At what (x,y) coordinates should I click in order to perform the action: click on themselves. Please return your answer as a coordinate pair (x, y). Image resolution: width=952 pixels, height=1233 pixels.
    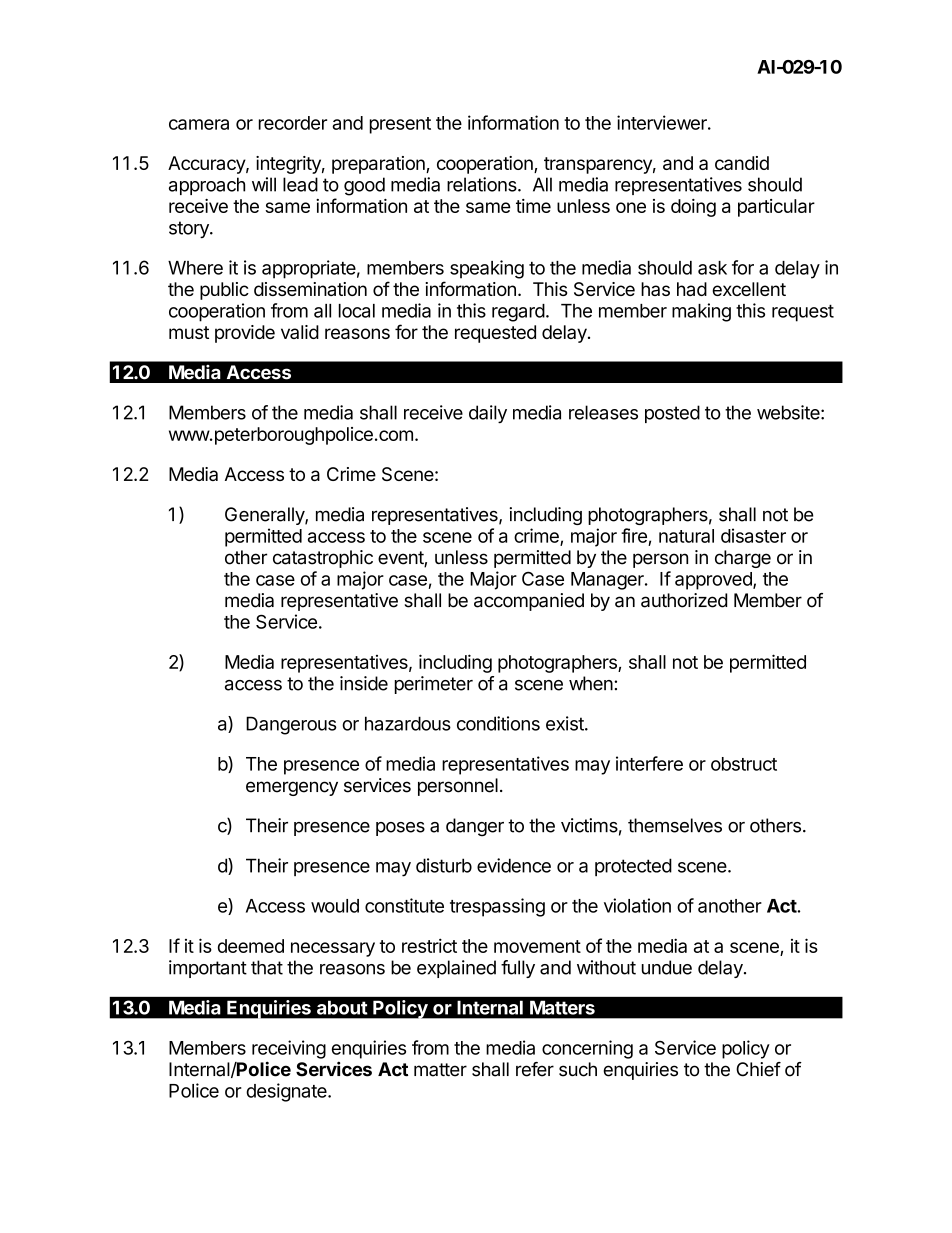
    Looking at the image, I should click on (675, 825).
